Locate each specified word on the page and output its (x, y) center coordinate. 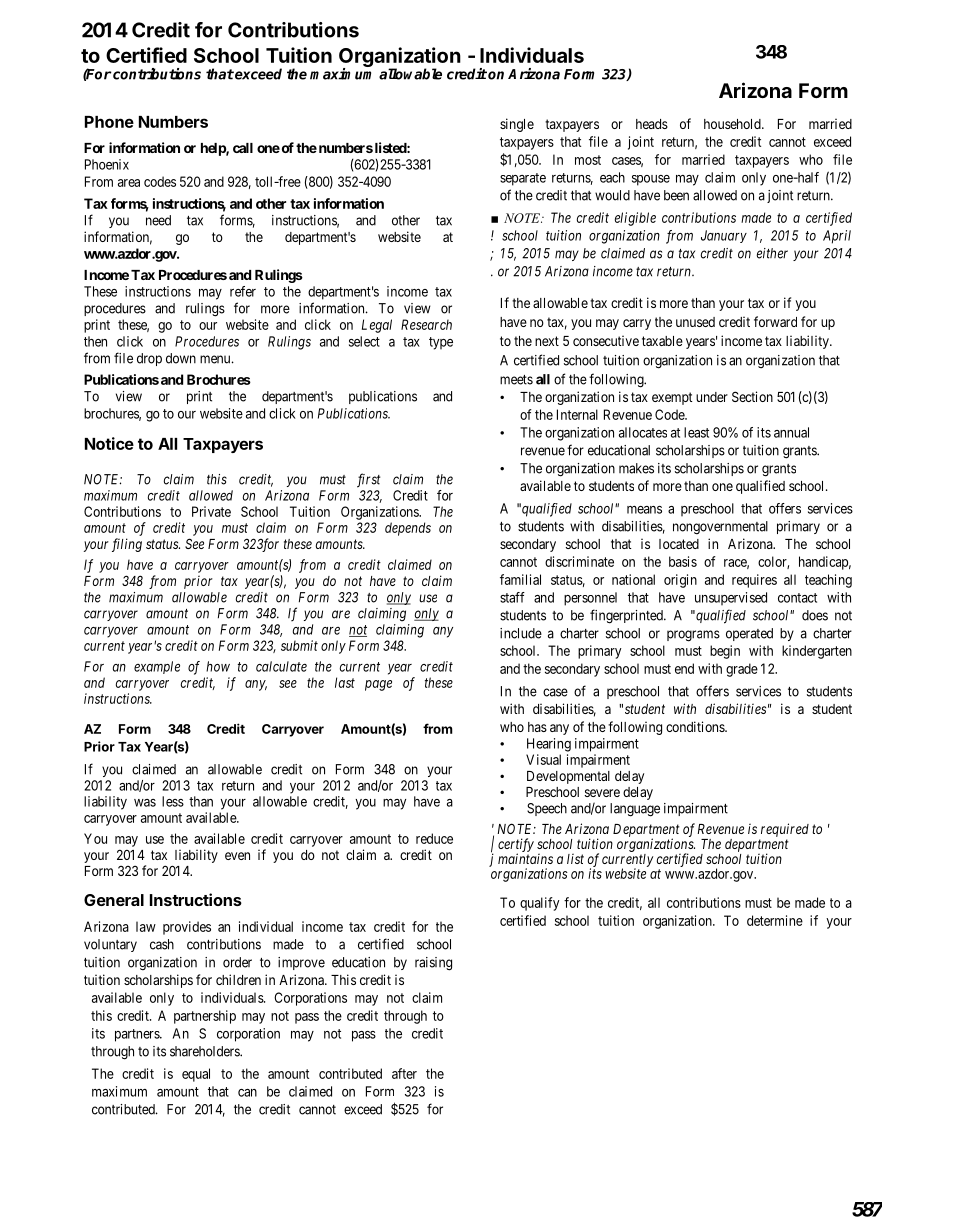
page (378, 685)
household (733, 124)
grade (742, 670)
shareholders (205, 1051)
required (785, 830)
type (441, 343)
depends (408, 529)
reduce (434, 838)
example (157, 667)
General (114, 900)
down (181, 358)
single (517, 125)
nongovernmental (720, 528)
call (243, 148)
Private (211, 511)
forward (775, 321)
